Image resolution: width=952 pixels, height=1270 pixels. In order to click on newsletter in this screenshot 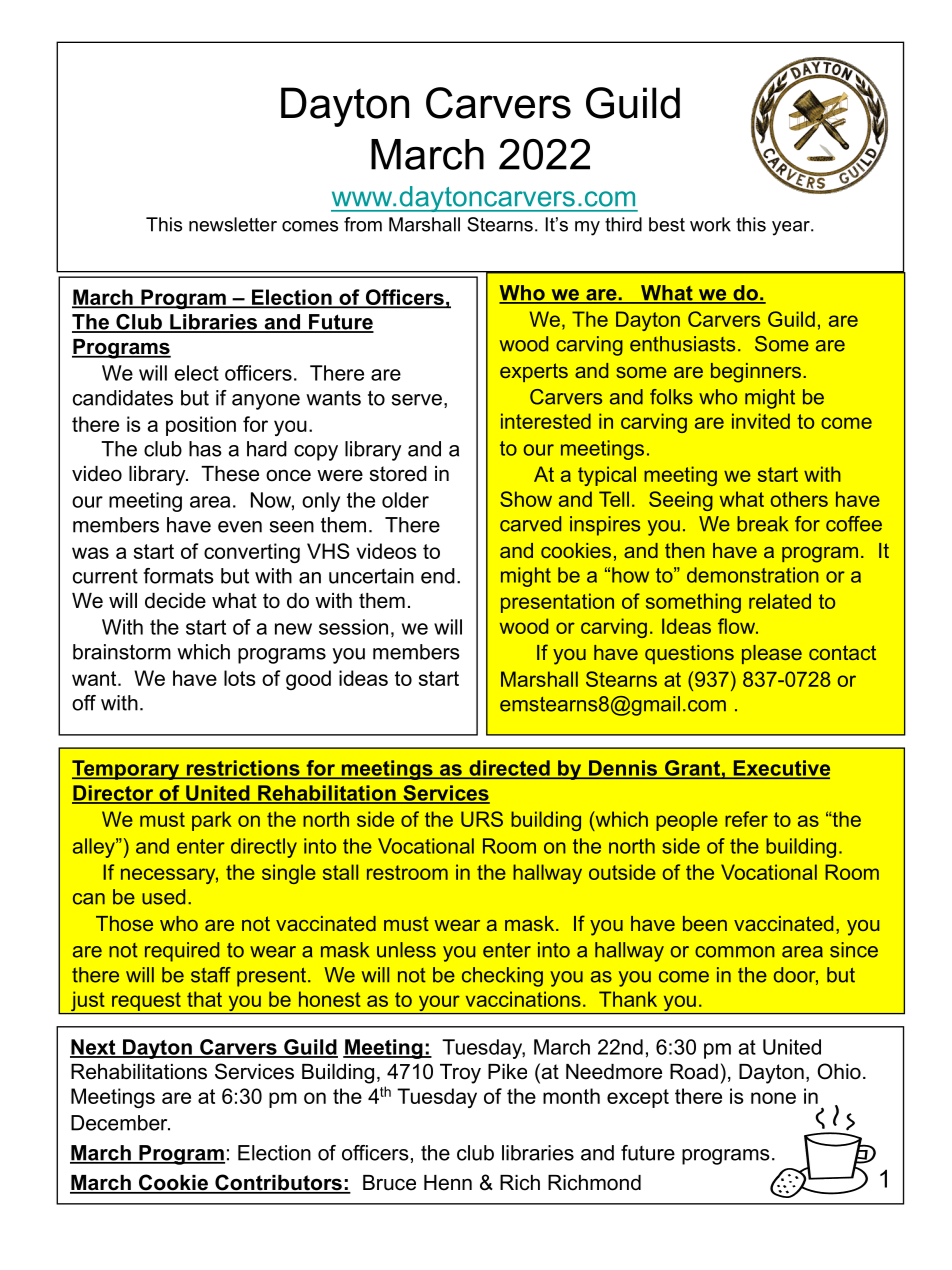, I will do `click(233, 224)`.
